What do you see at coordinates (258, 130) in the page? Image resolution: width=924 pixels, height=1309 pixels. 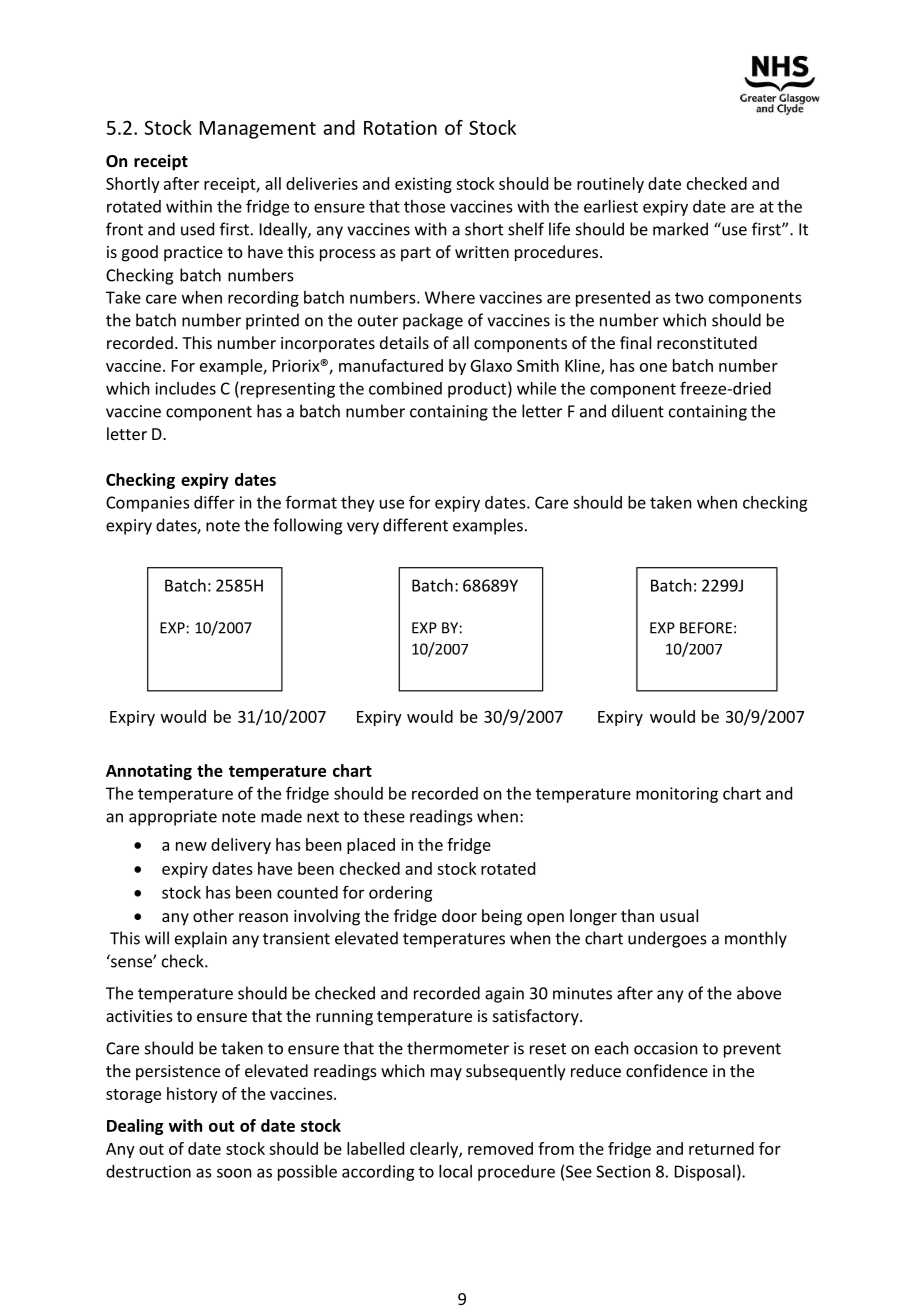 I see `Management` at bounding box center [258, 130].
